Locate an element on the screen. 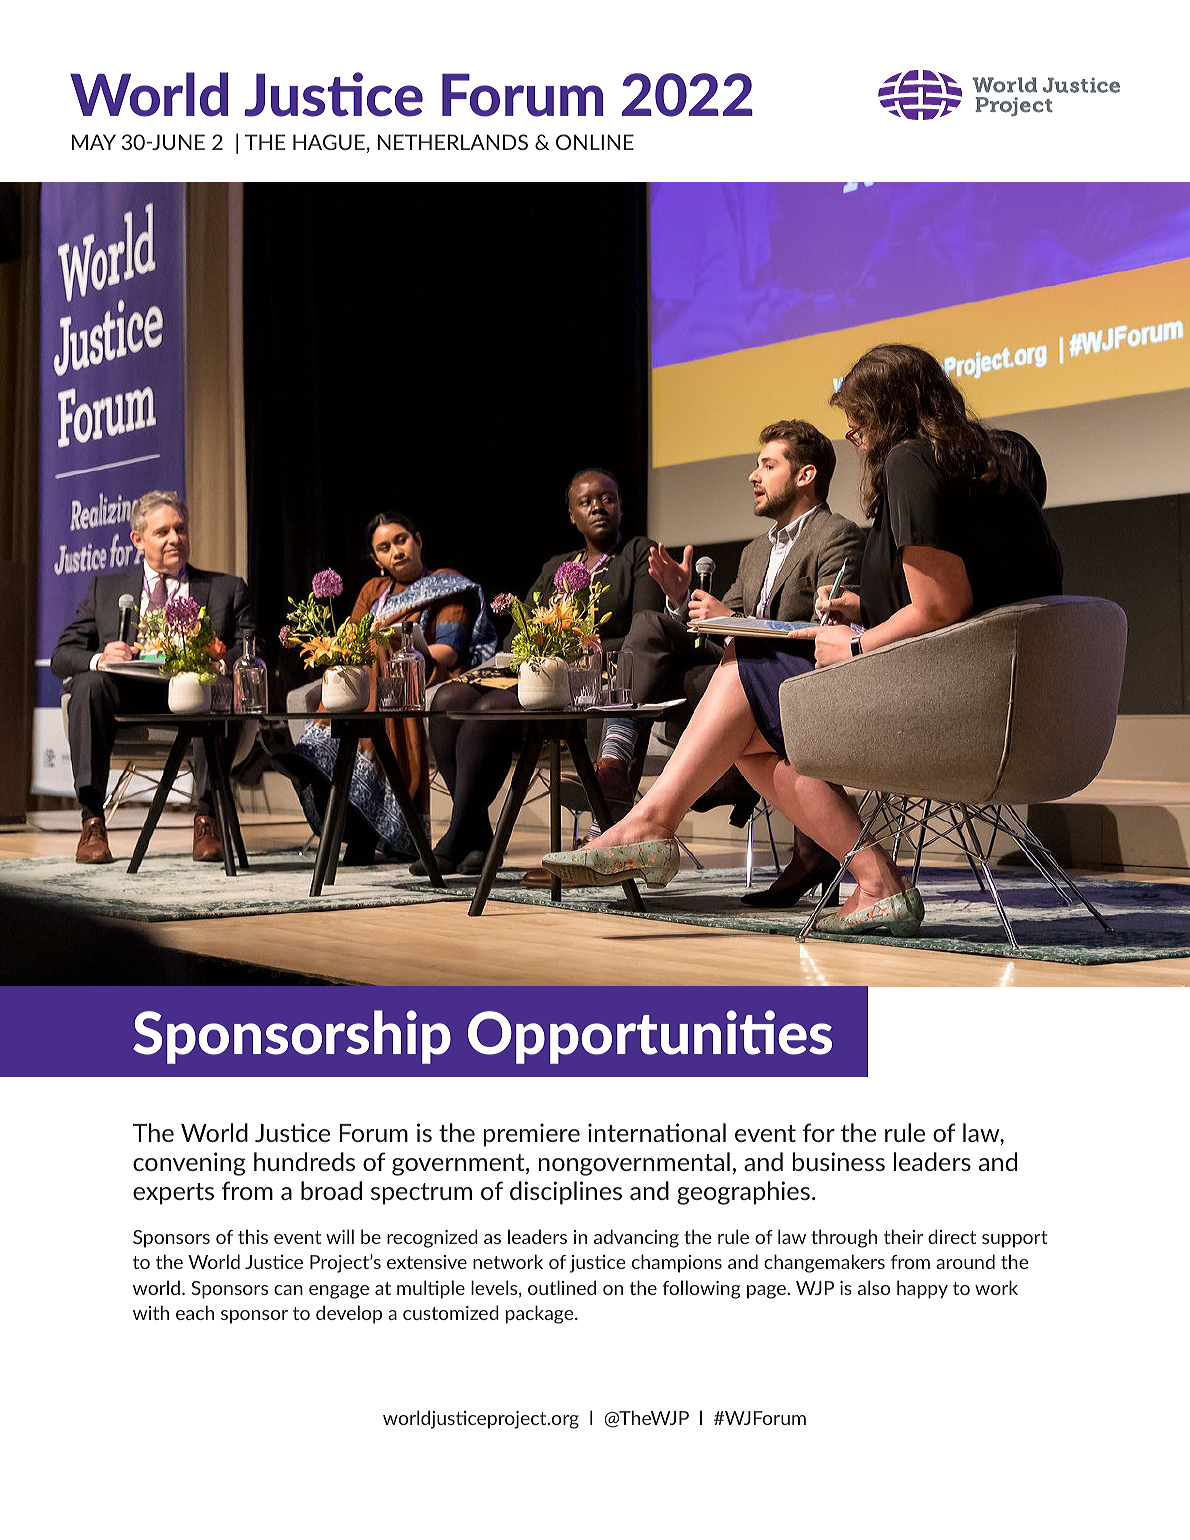  outlined is located at coordinates (562, 1287).
